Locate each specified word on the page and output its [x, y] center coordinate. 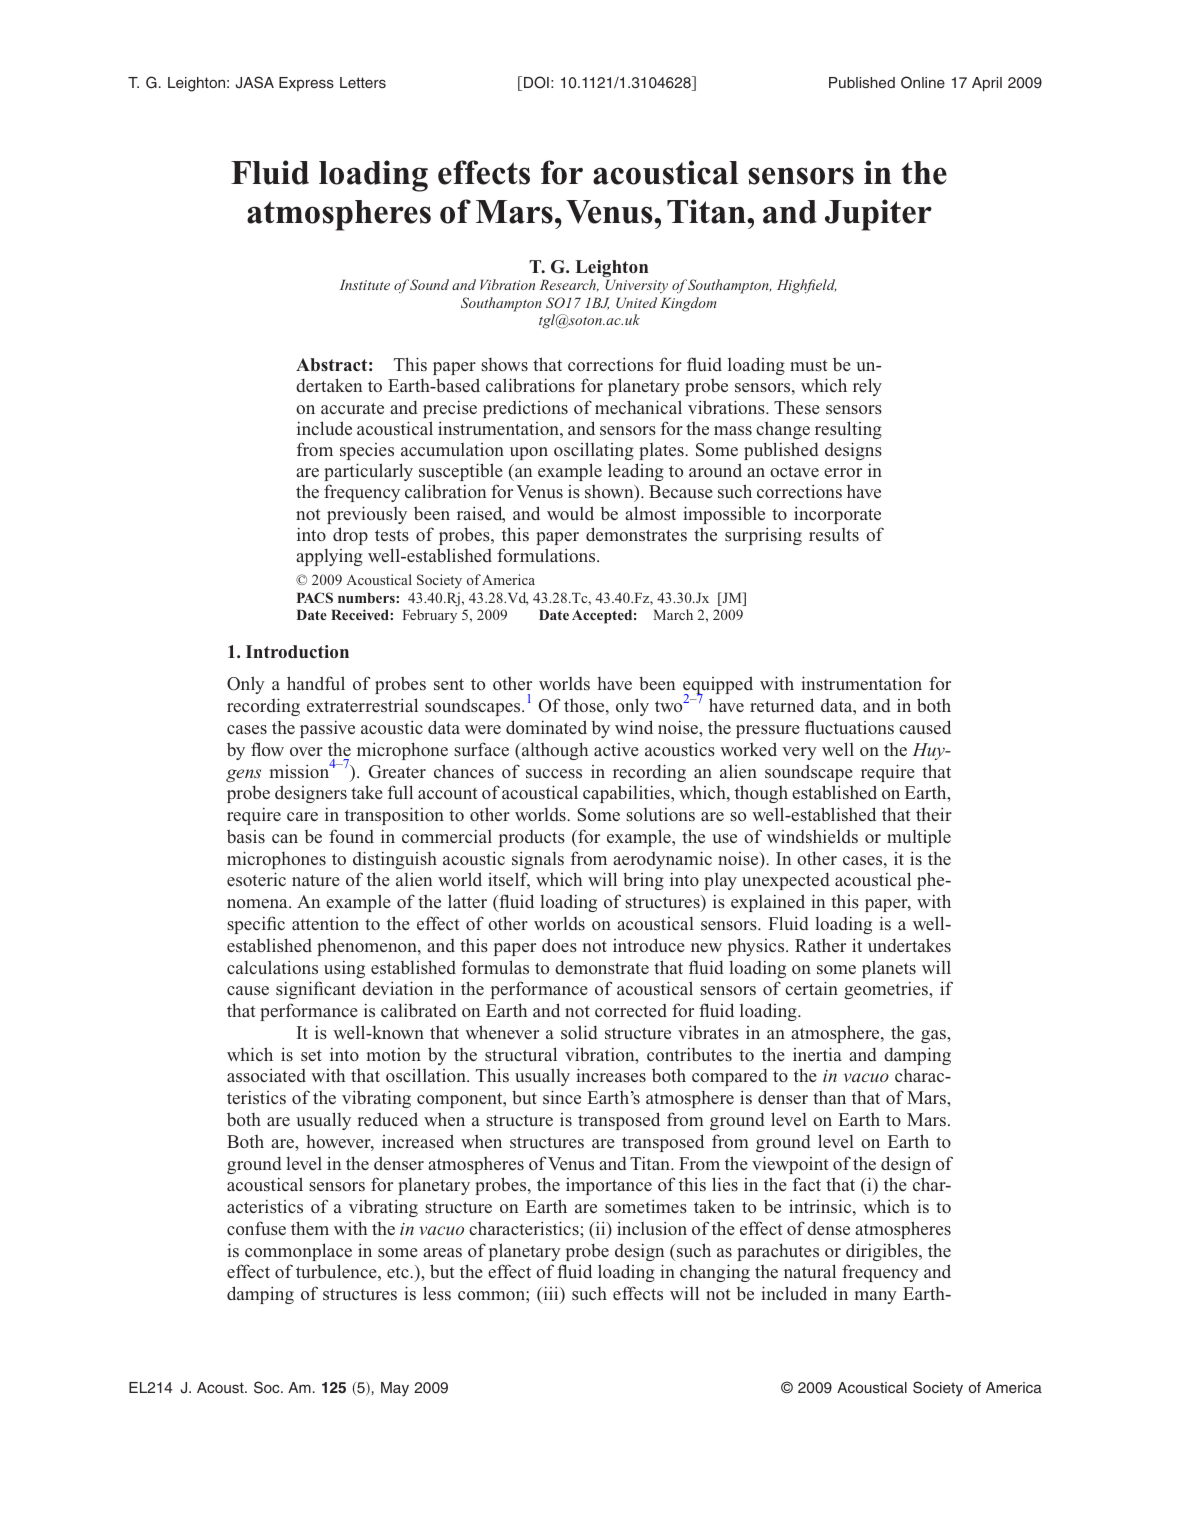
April [987, 84]
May [395, 1389]
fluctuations [849, 727]
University [636, 286]
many [875, 1297]
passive [327, 729]
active [616, 749]
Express [306, 84]
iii [551, 1294]
